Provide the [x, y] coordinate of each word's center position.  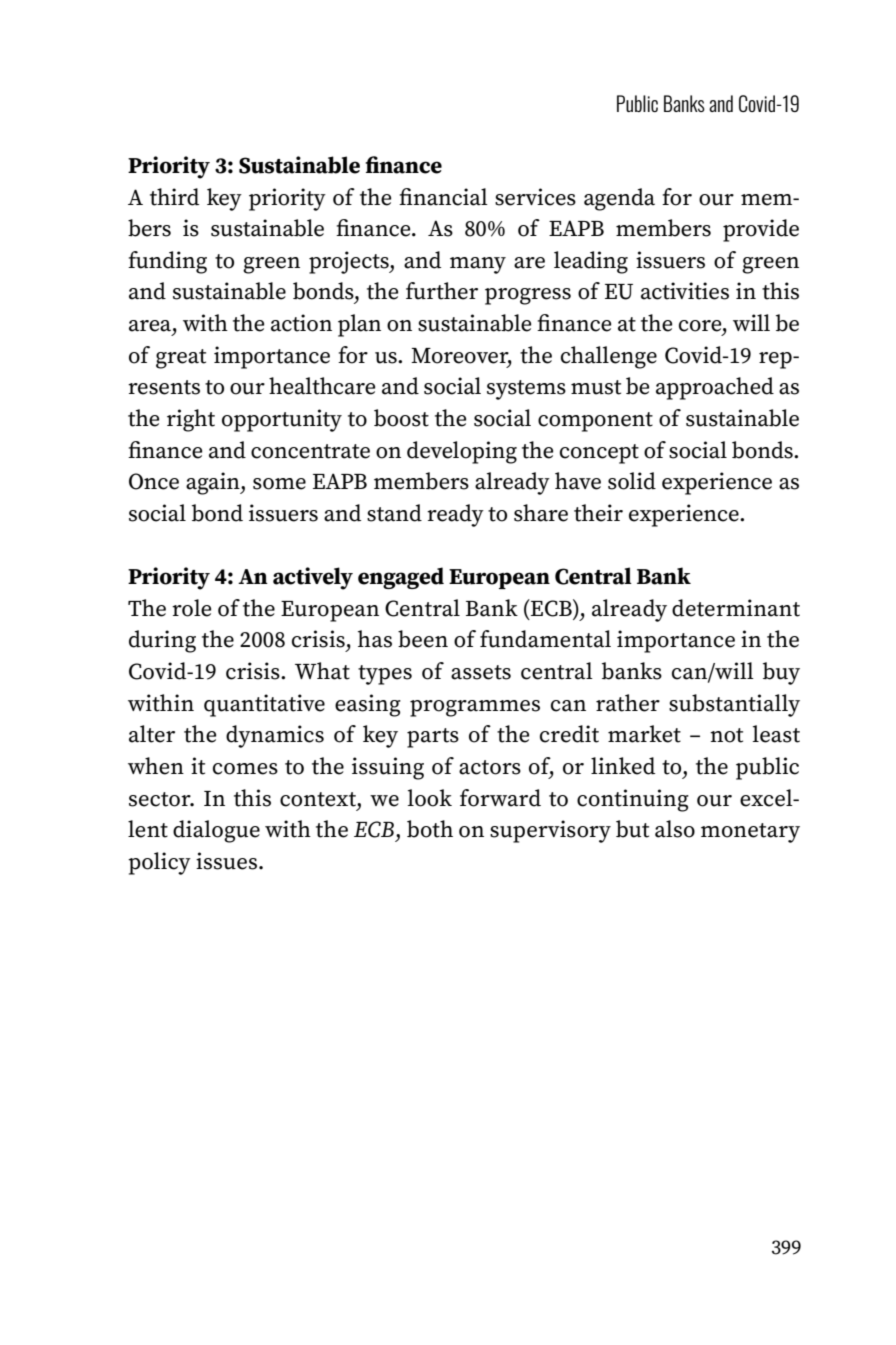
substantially [734, 705]
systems [526, 390]
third [174, 197]
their [598, 513]
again [214, 483]
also [675, 829]
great [181, 359]
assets [481, 672]
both [430, 829]
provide [761, 230]
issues [228, 861]
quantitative [264, 705]
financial [443, 197]
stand [394, 513]
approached [715, 388]
